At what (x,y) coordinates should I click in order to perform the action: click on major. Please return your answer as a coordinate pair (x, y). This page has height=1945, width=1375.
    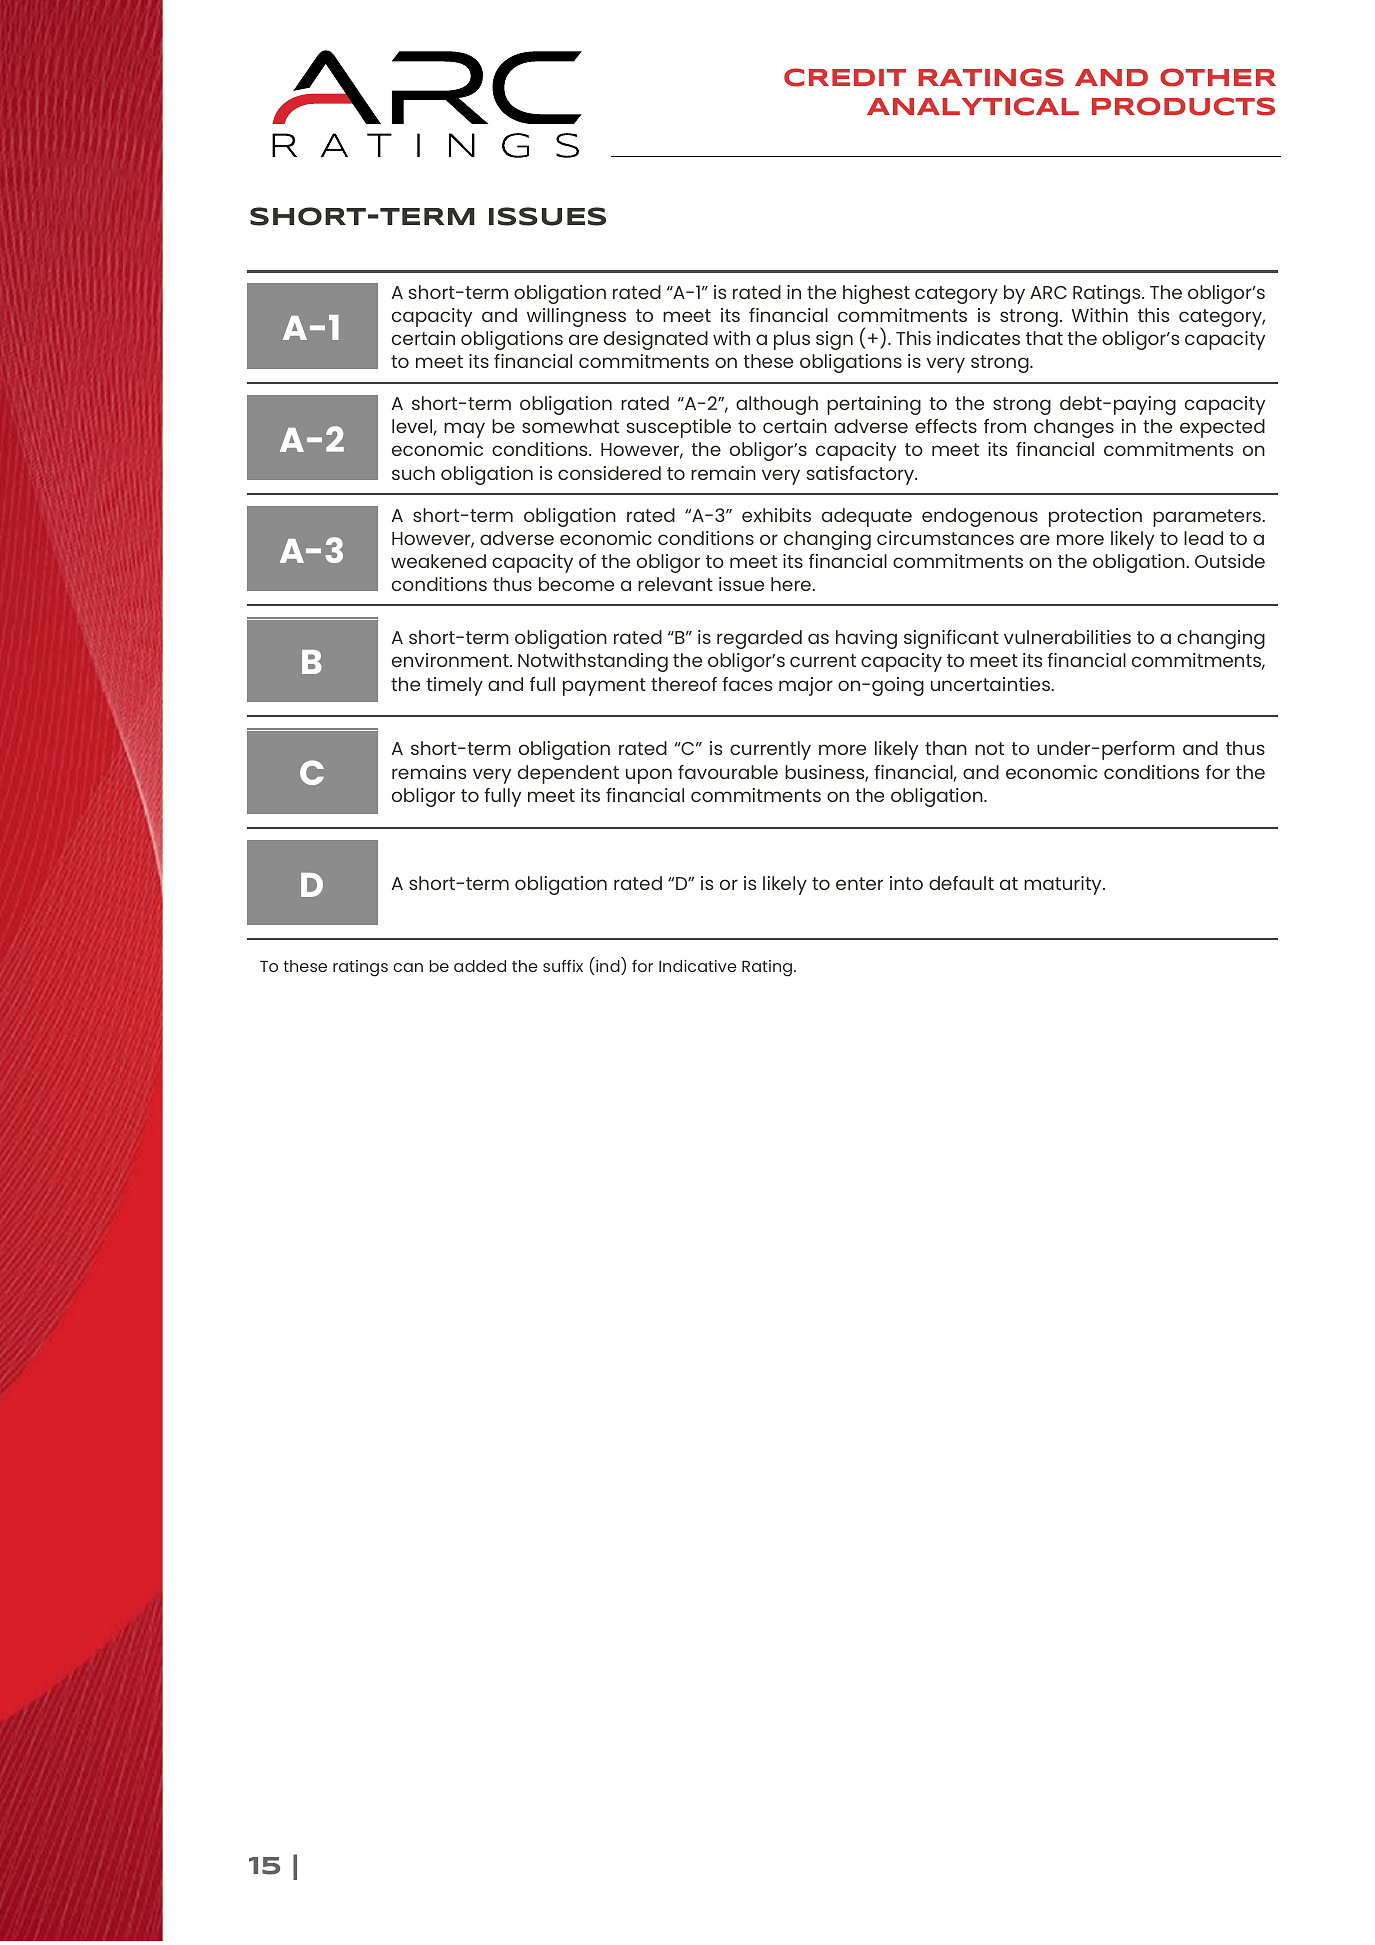
    Looking at the image, I should click on (806, 686).
